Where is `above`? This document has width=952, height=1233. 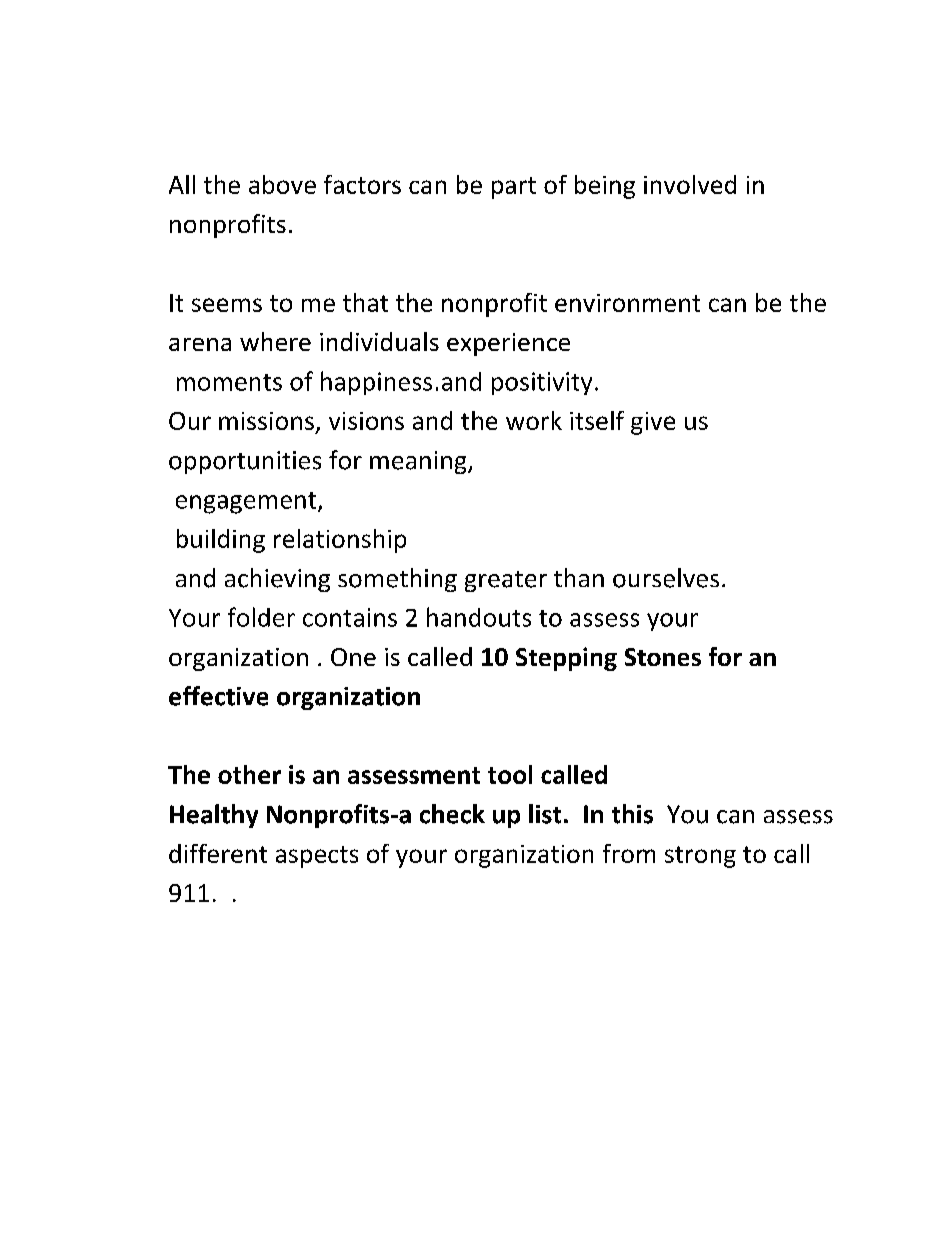 above is located at coordinates (282, 184).
